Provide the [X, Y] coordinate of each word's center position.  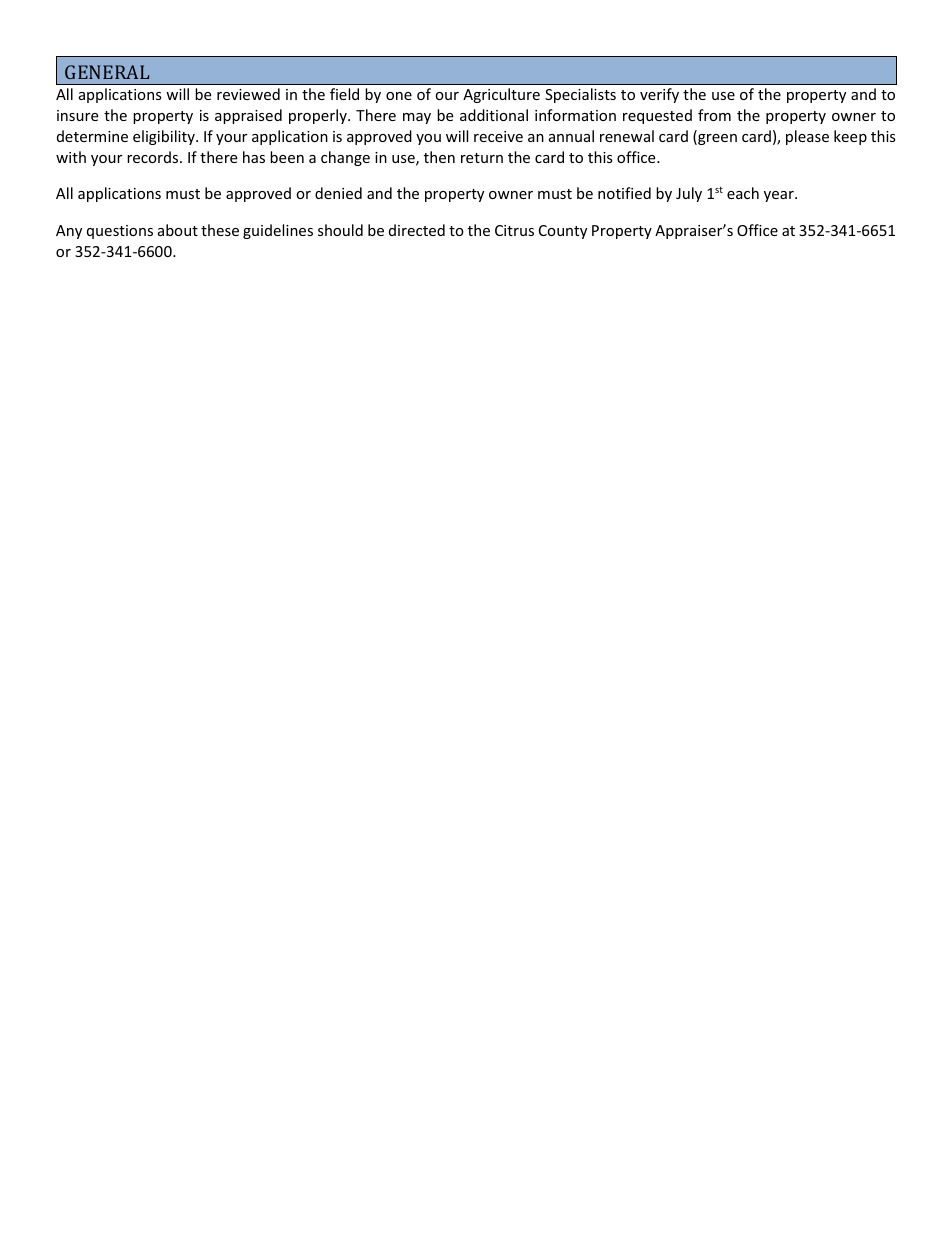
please [807, 137]
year [780, 196]
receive [498, 136]
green [716, 139]
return [482, 158]
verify [659, 95]
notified [624, 193]
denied [338, 193]
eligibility [165, 137]
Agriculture [501, 95]
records [154, 157]
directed [417, 230]
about [178, 230]
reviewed [248, 94]
